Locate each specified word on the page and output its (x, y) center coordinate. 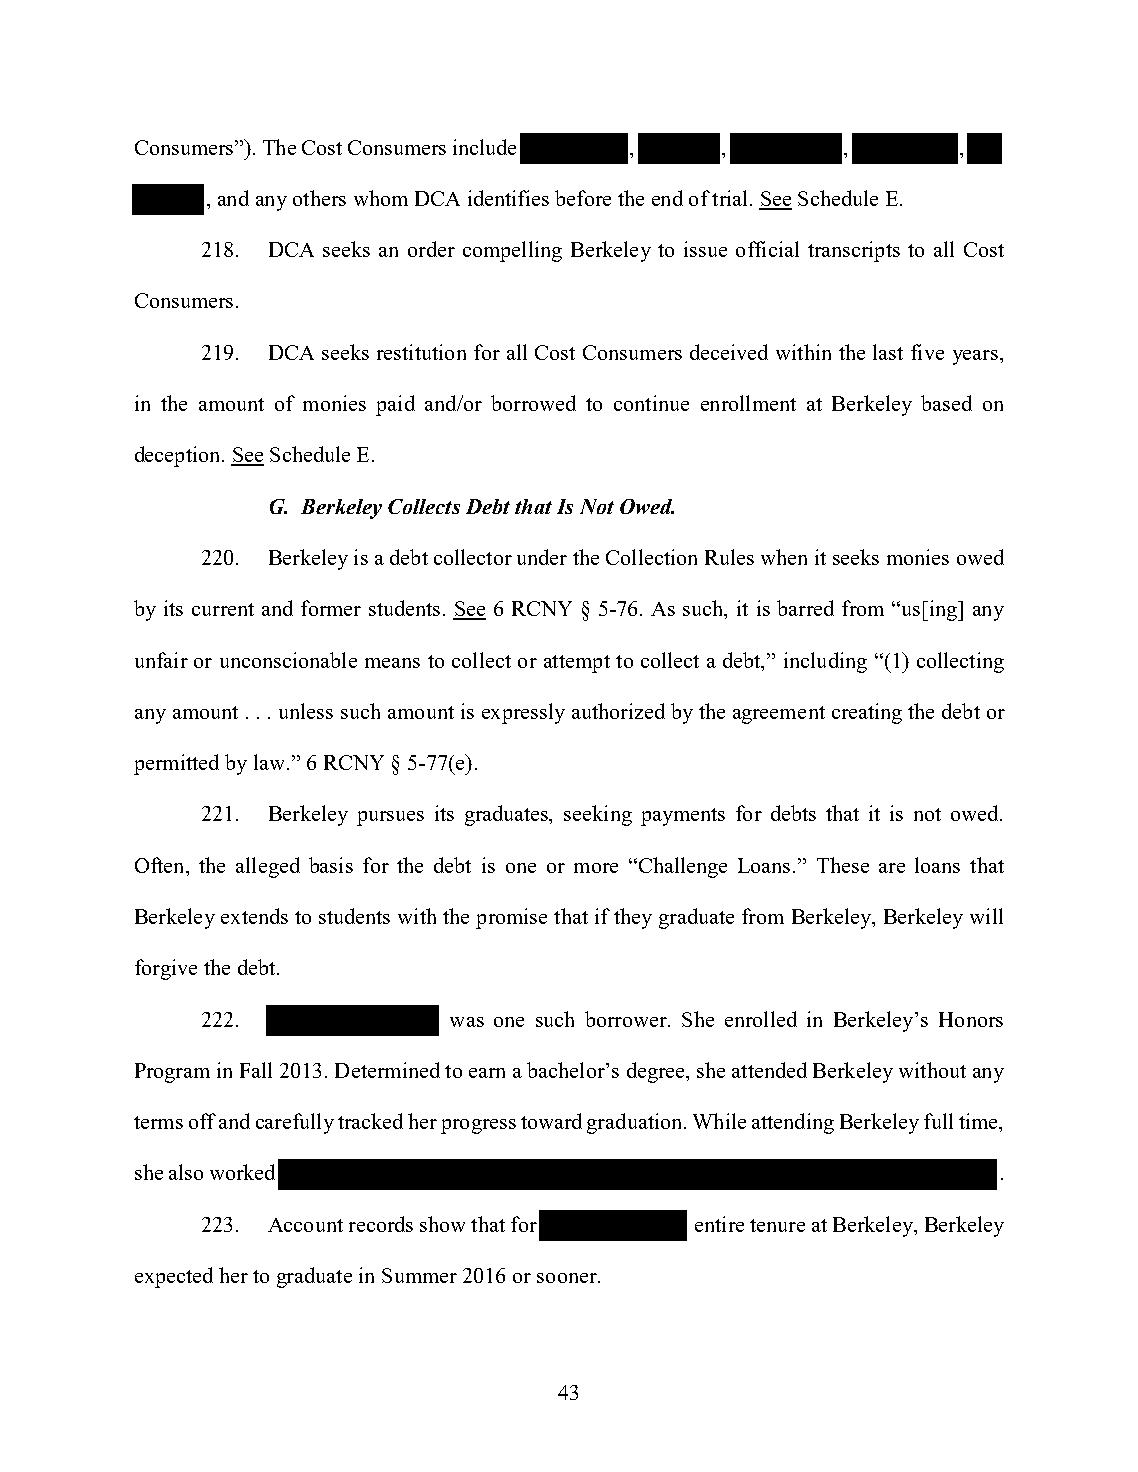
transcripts (854, 251)
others (319, 198)
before (583, 198)
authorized (618, 711)
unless (306, 711)
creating (867, 713)
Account (305, 1225)
